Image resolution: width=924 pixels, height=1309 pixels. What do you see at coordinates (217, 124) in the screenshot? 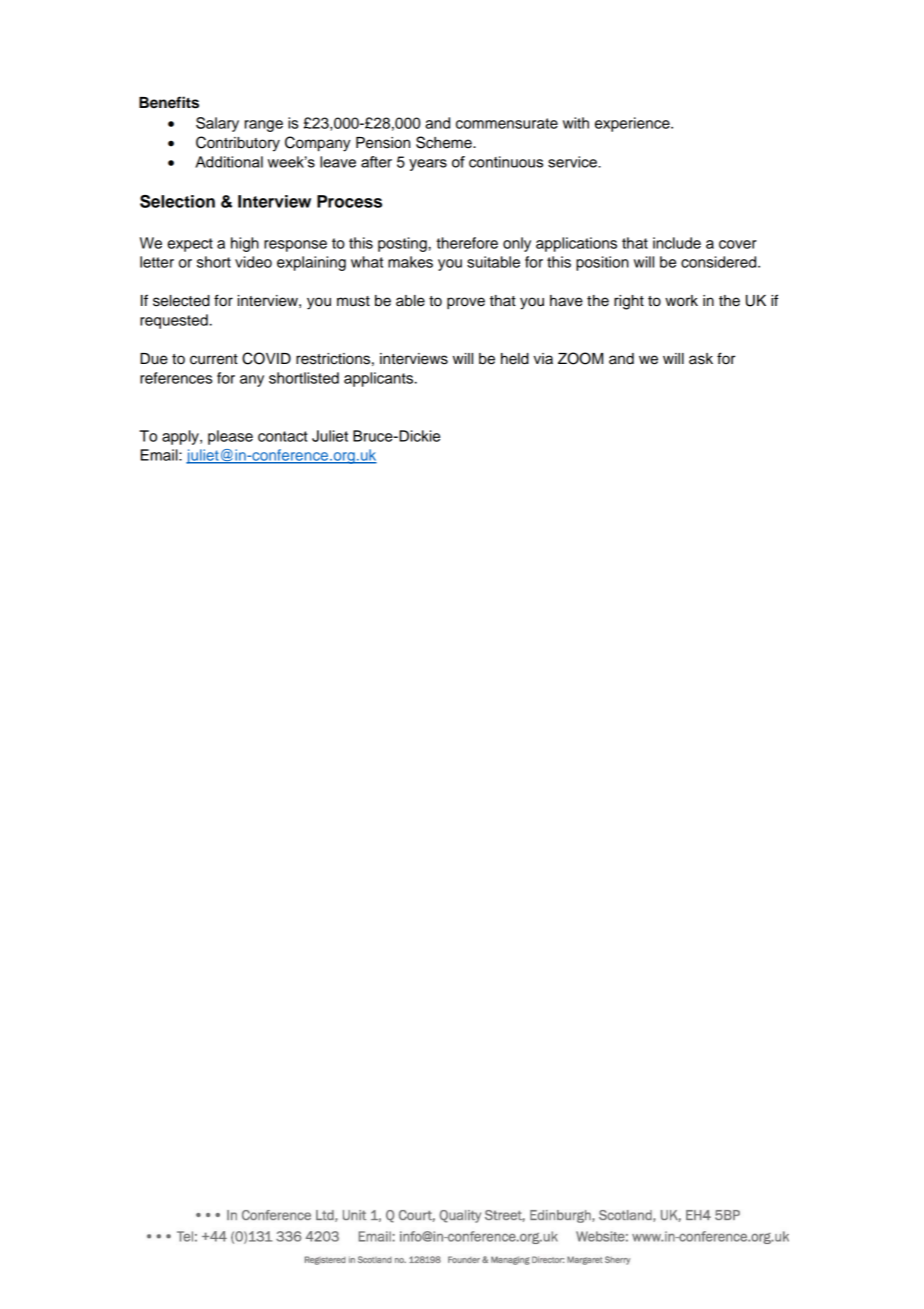
I see `Salary` at bounding box center [217, 124].
